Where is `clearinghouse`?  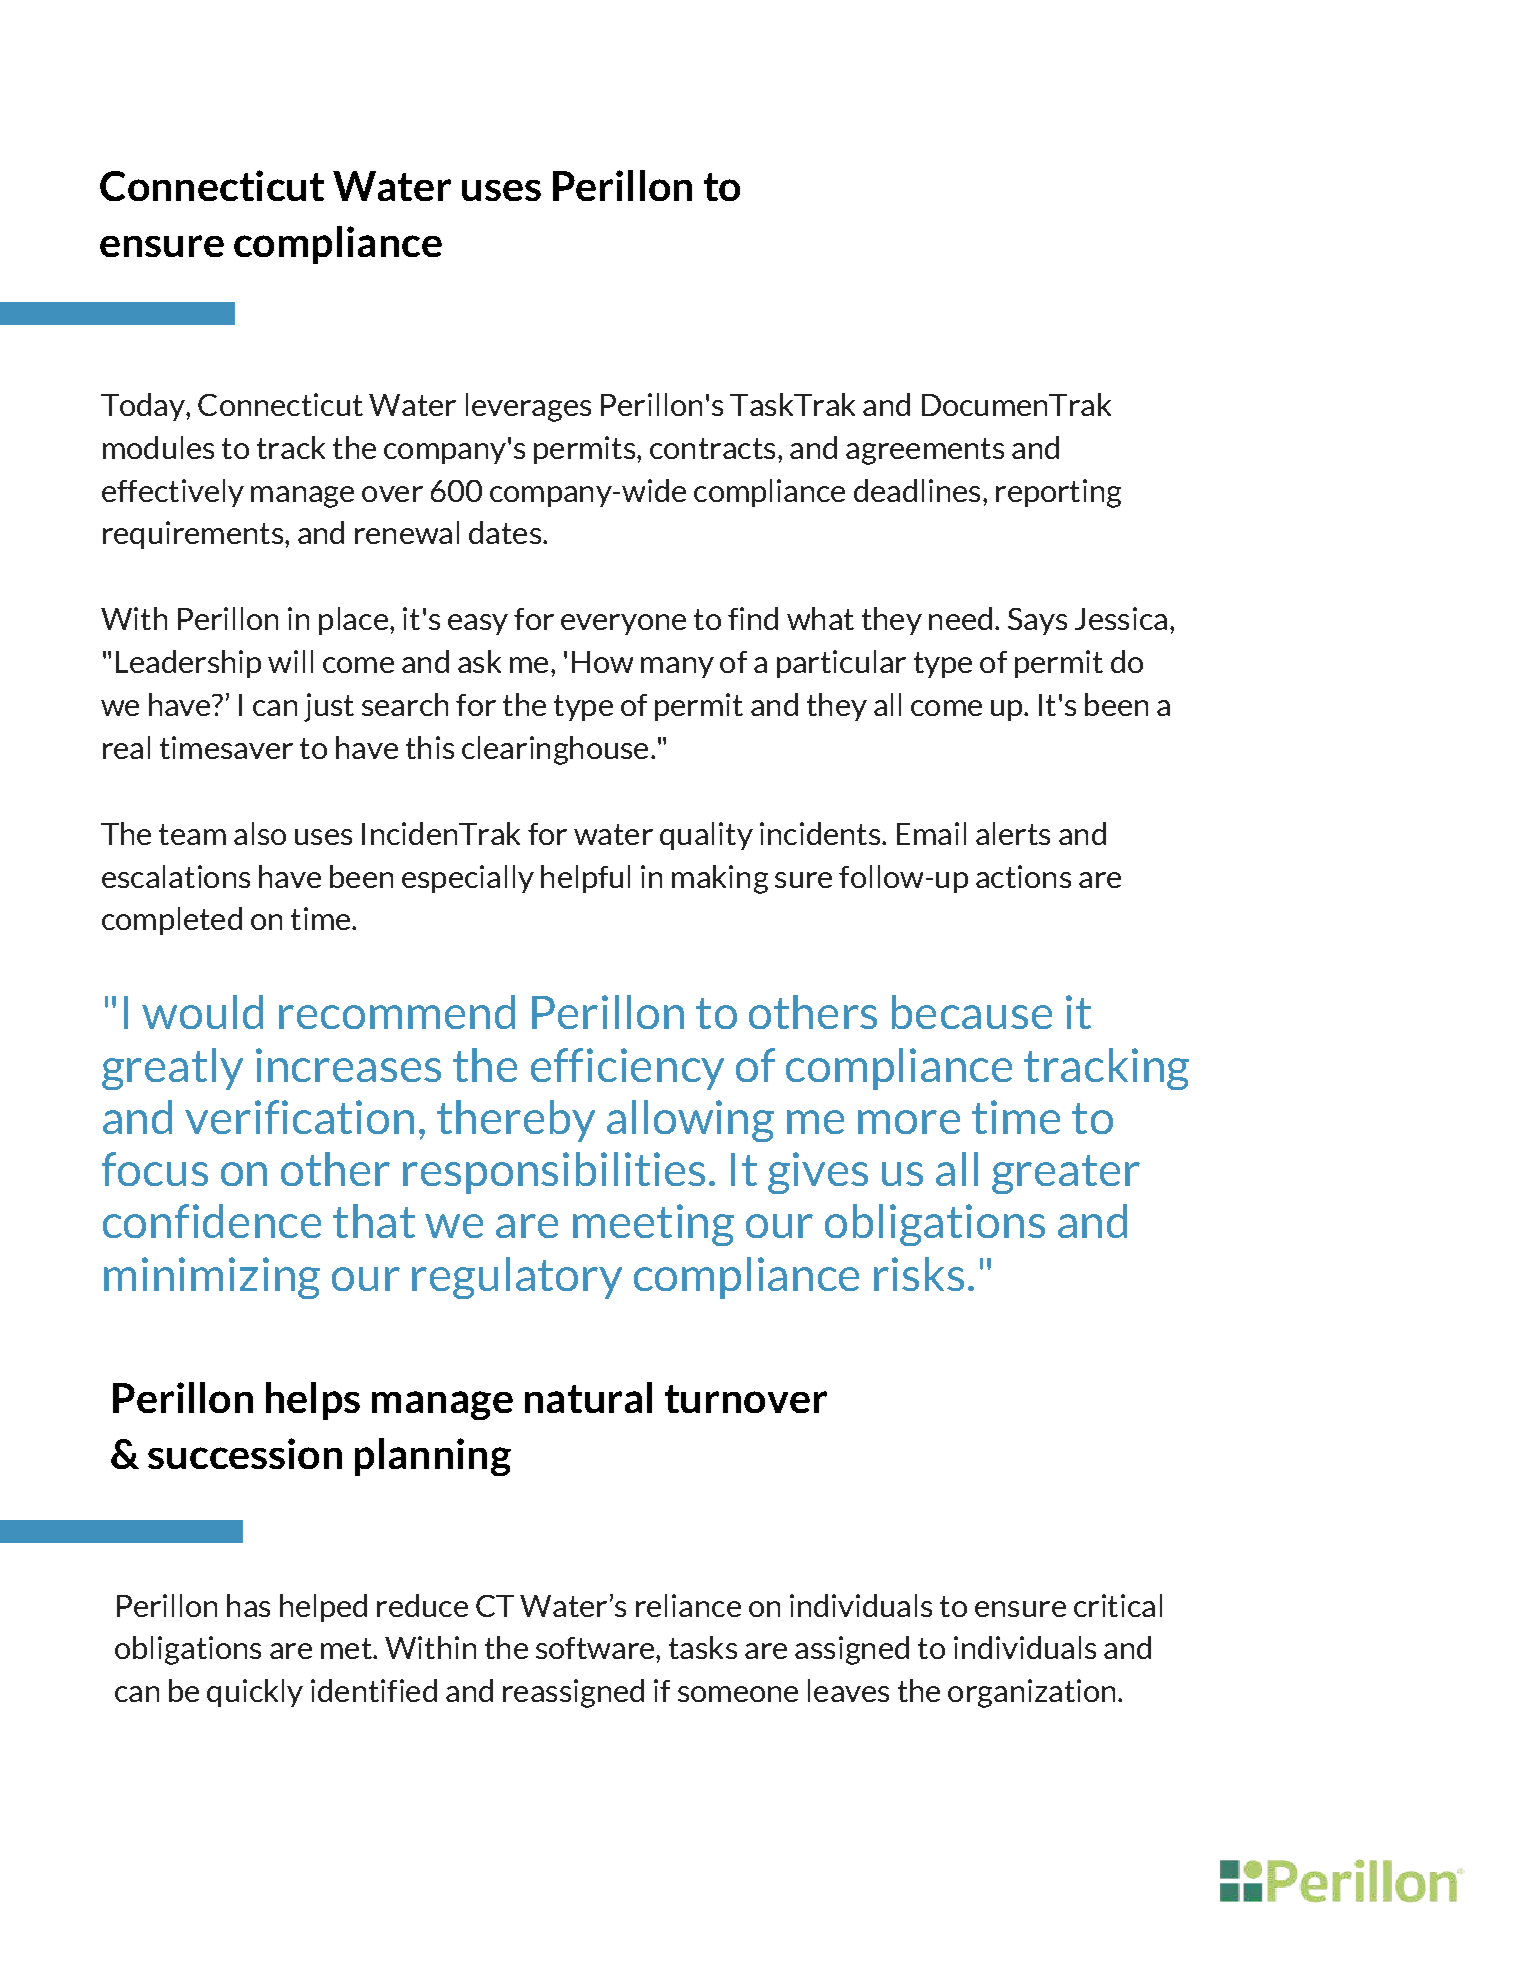
clearinghouse is located at coordinates (555, 750).
